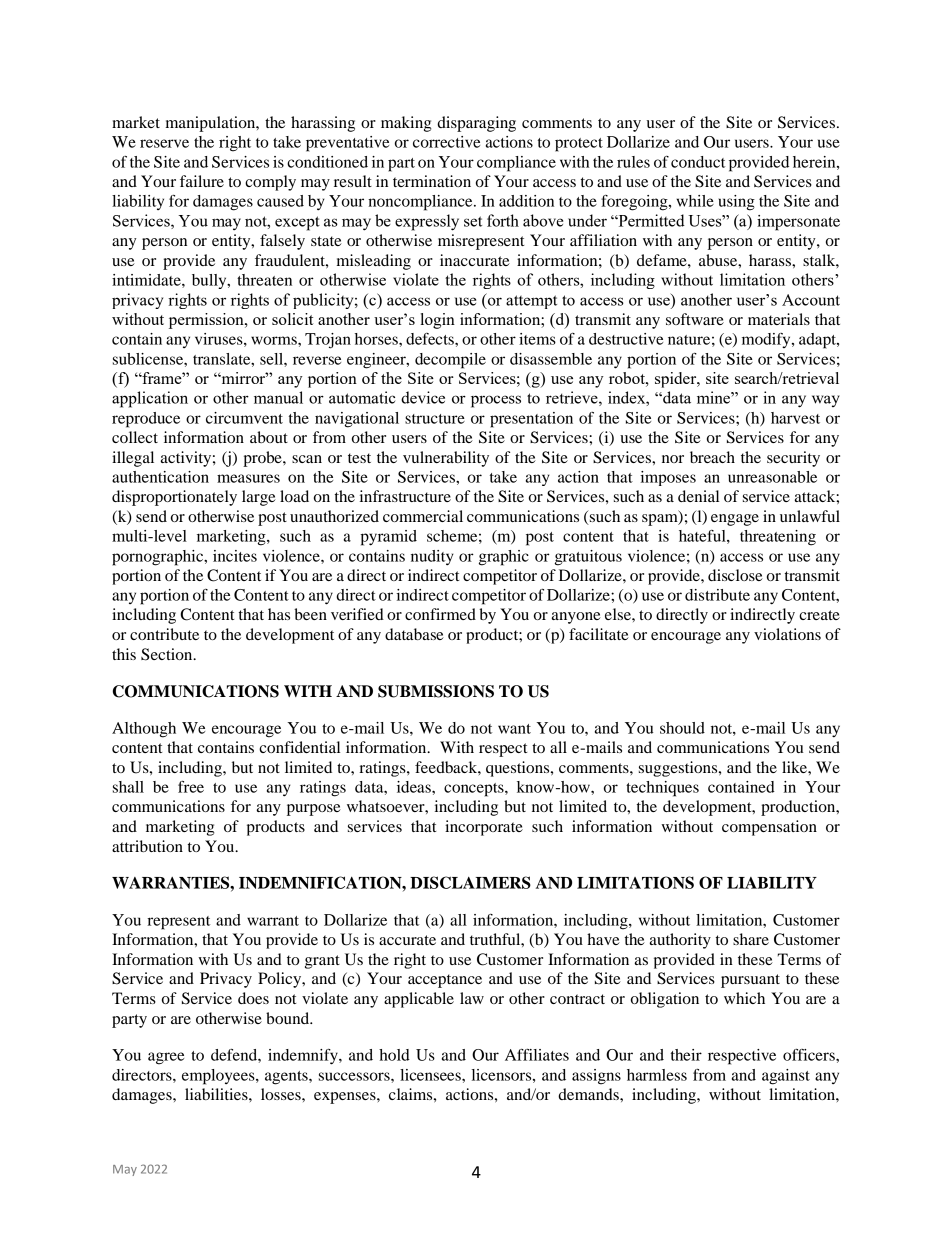 The image size is (952, 1233). Describe the element at coordinates (446, 142) in the page. I see `corrective` at that location.
